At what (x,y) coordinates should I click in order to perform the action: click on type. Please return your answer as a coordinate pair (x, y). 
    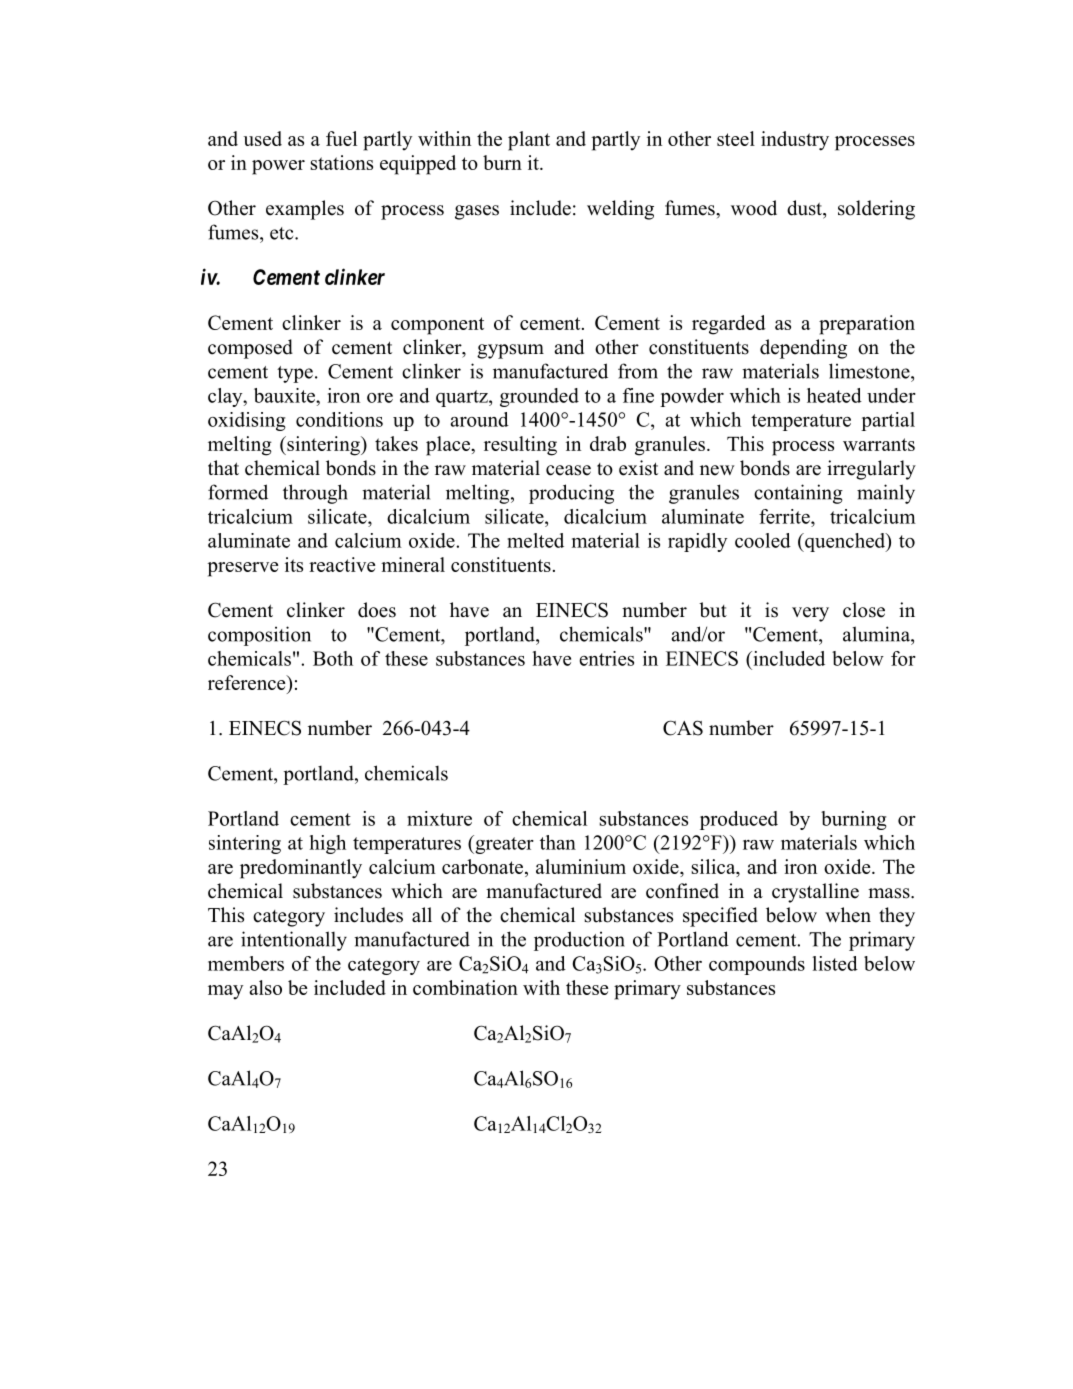
    Looking at the image, I should click on (295, 374).
